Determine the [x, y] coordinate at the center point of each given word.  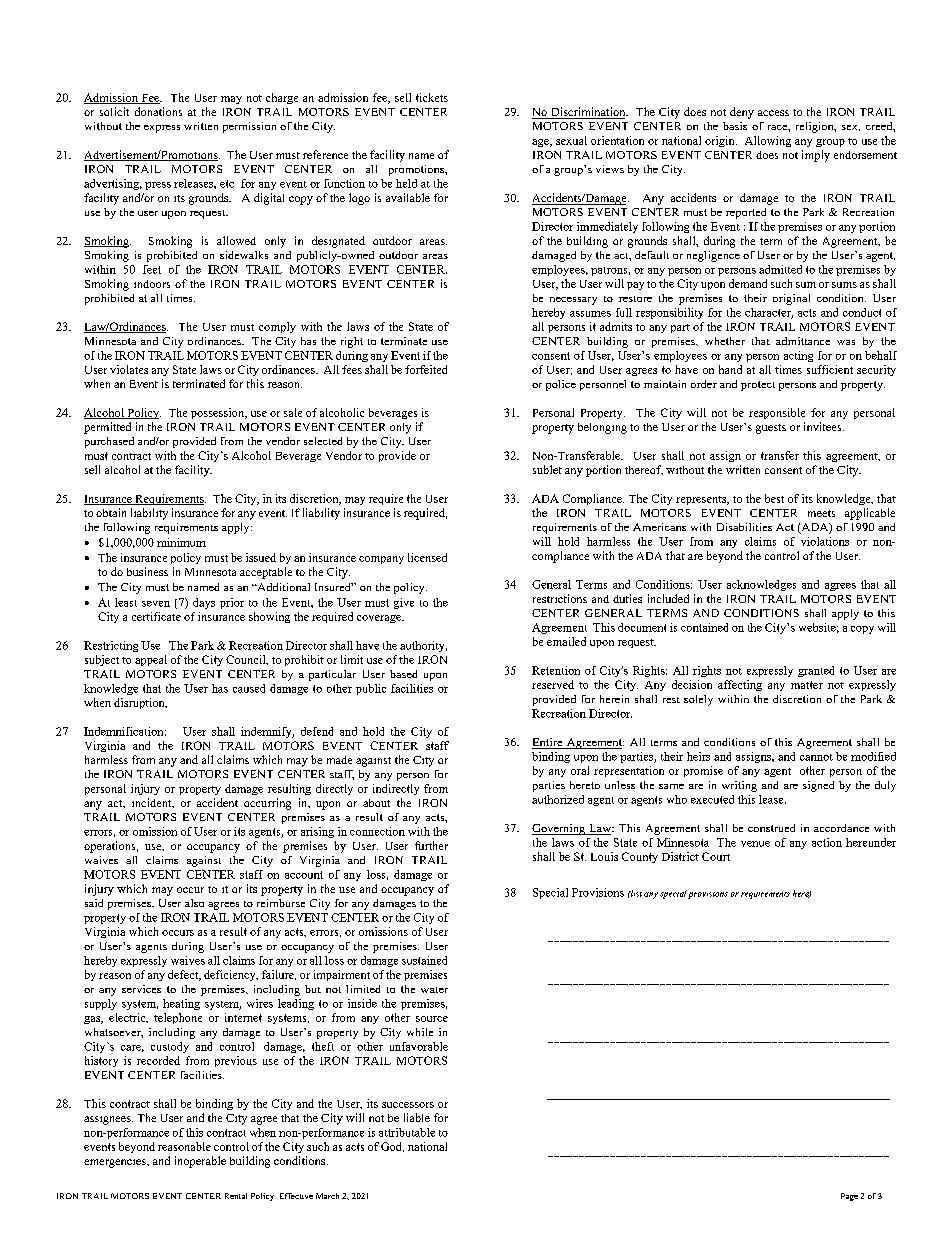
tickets [432, 97]
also [194, 903]
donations [158, 111]
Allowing [768, 141]
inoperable [200, 1162]
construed [771, 828]
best [774, 498]
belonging [602, 428]
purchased [109, 442]
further [431, 845]
